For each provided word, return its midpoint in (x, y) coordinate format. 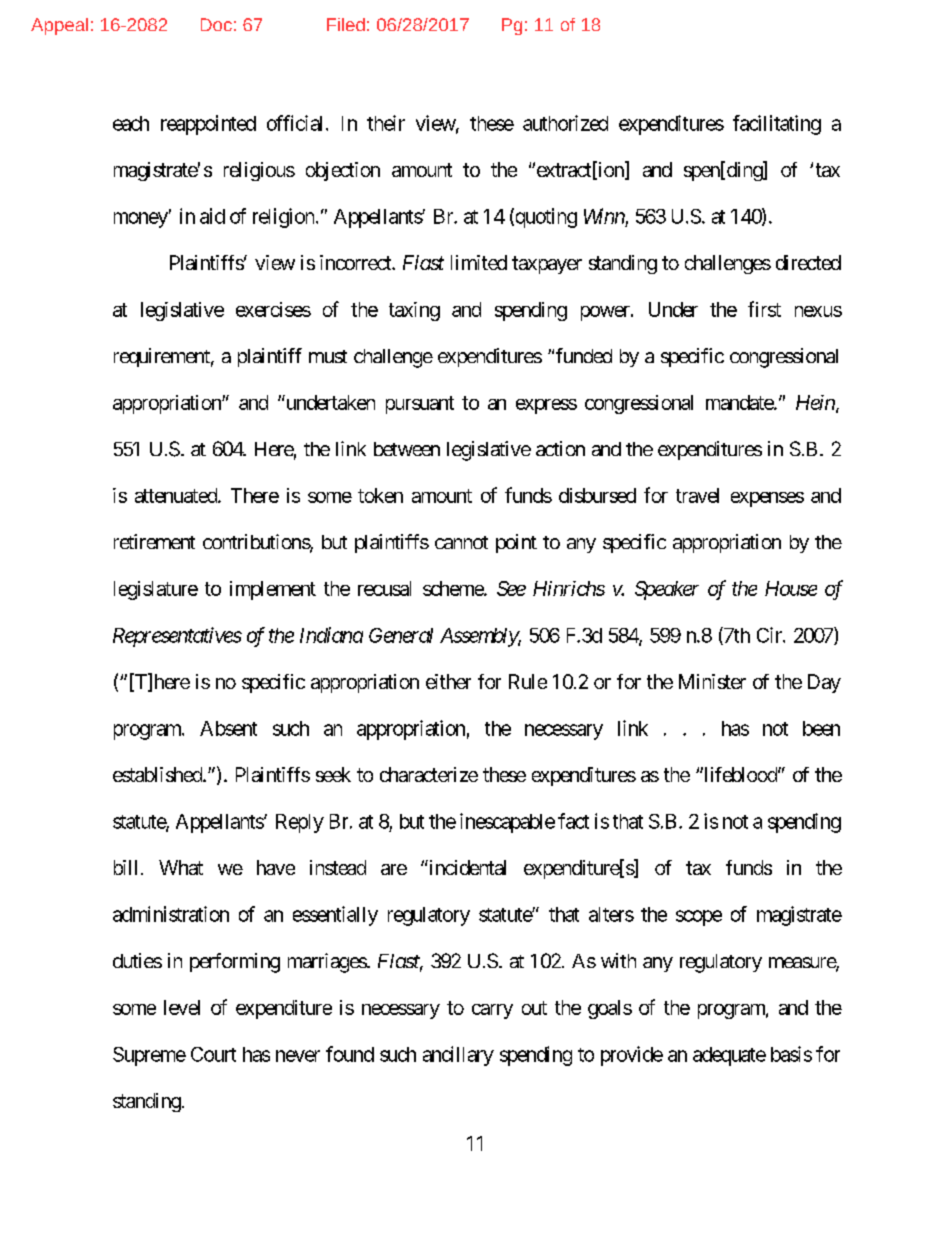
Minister (712, 681)
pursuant (420, 405)
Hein (815, 402)
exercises (273, 309)
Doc (216, 24)
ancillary (458, 1056)
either (448, 681)
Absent (228, 728)
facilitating (777, 125)
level (182, 1007)
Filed (346, 24)
